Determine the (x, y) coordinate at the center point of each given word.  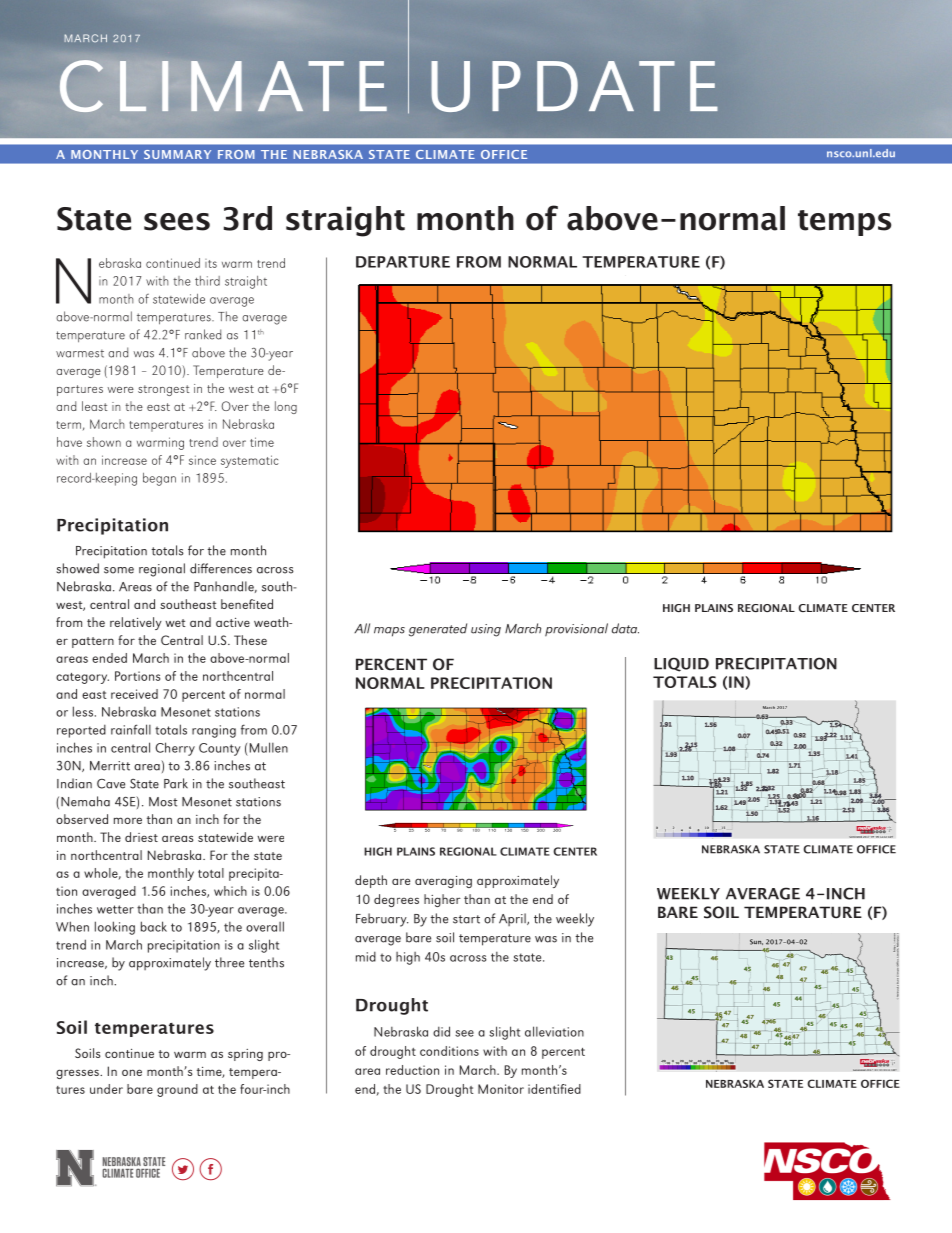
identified (554, 1089)
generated (438, 630)
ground (177, 1090)
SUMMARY (177, 154)
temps (844, 223)
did (441, 1031)
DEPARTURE (403, 262)
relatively (136, 623)
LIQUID (681, 664)
